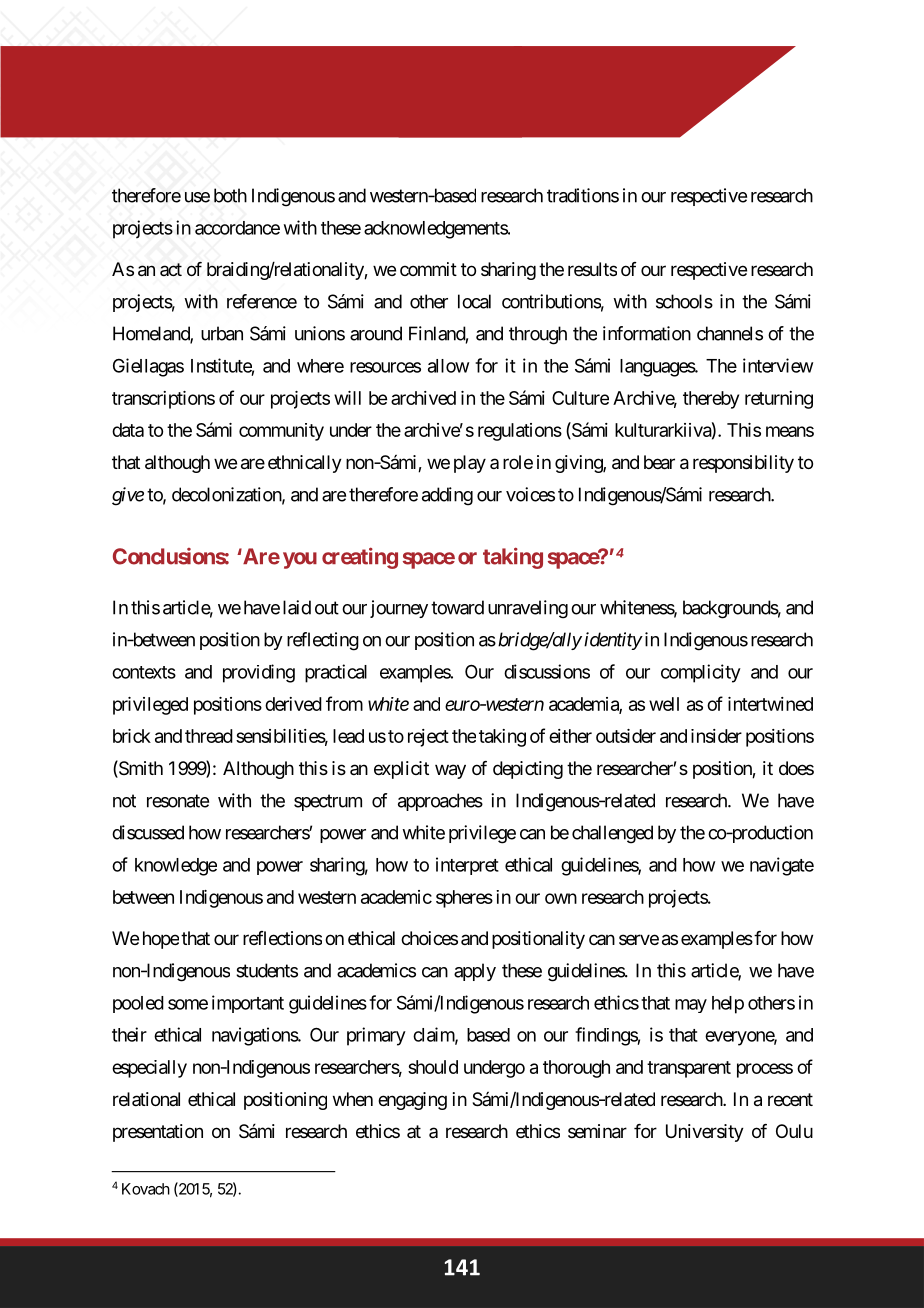 Image resolution: width=924 pixels, height=1308 pixels. Describe the element at coordinates (178, 801) in the screenshot. I see `resonate` at that location.
